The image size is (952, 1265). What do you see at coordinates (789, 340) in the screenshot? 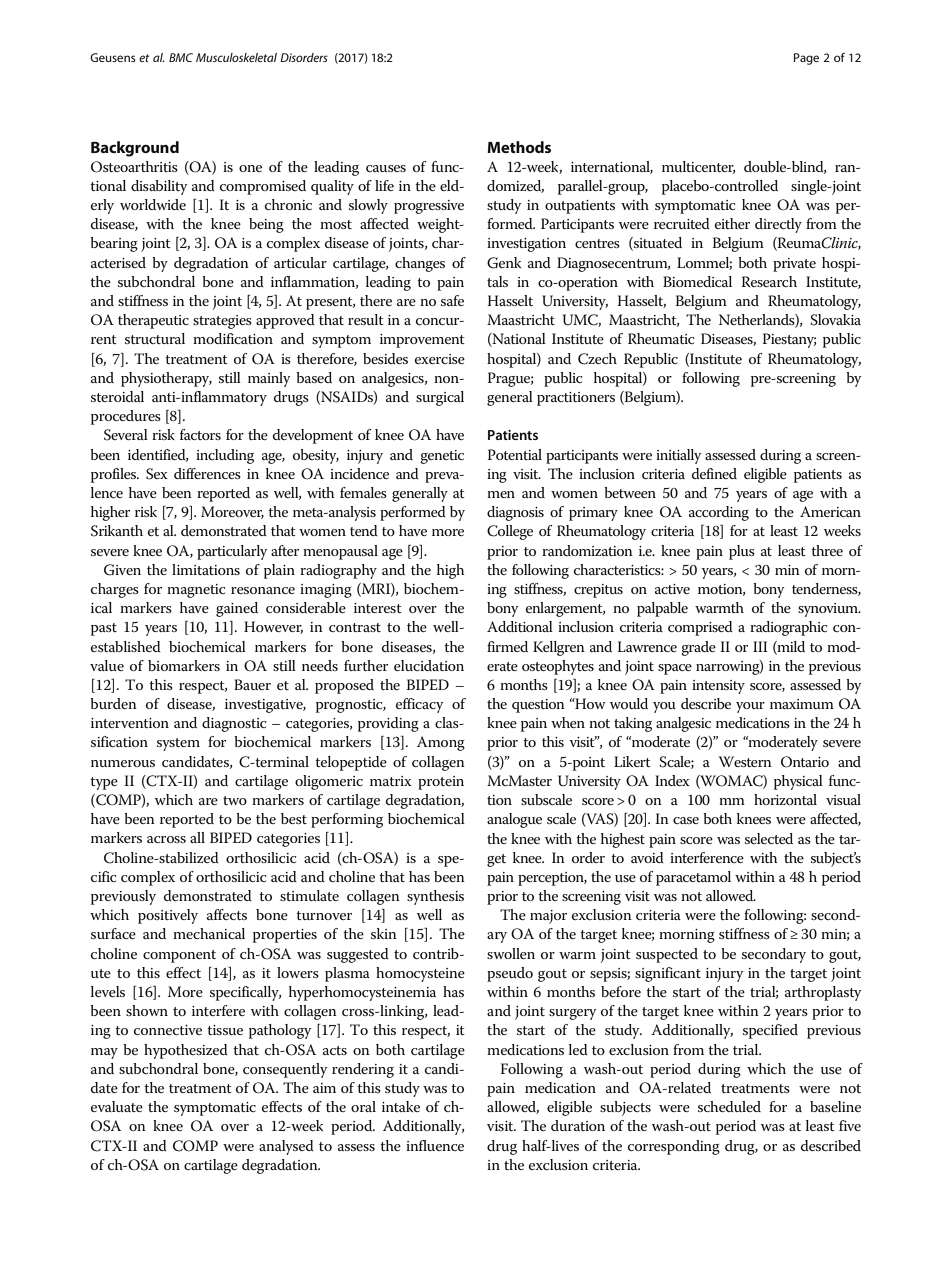
I see `Piestany` at bounding box center [789, 340].
